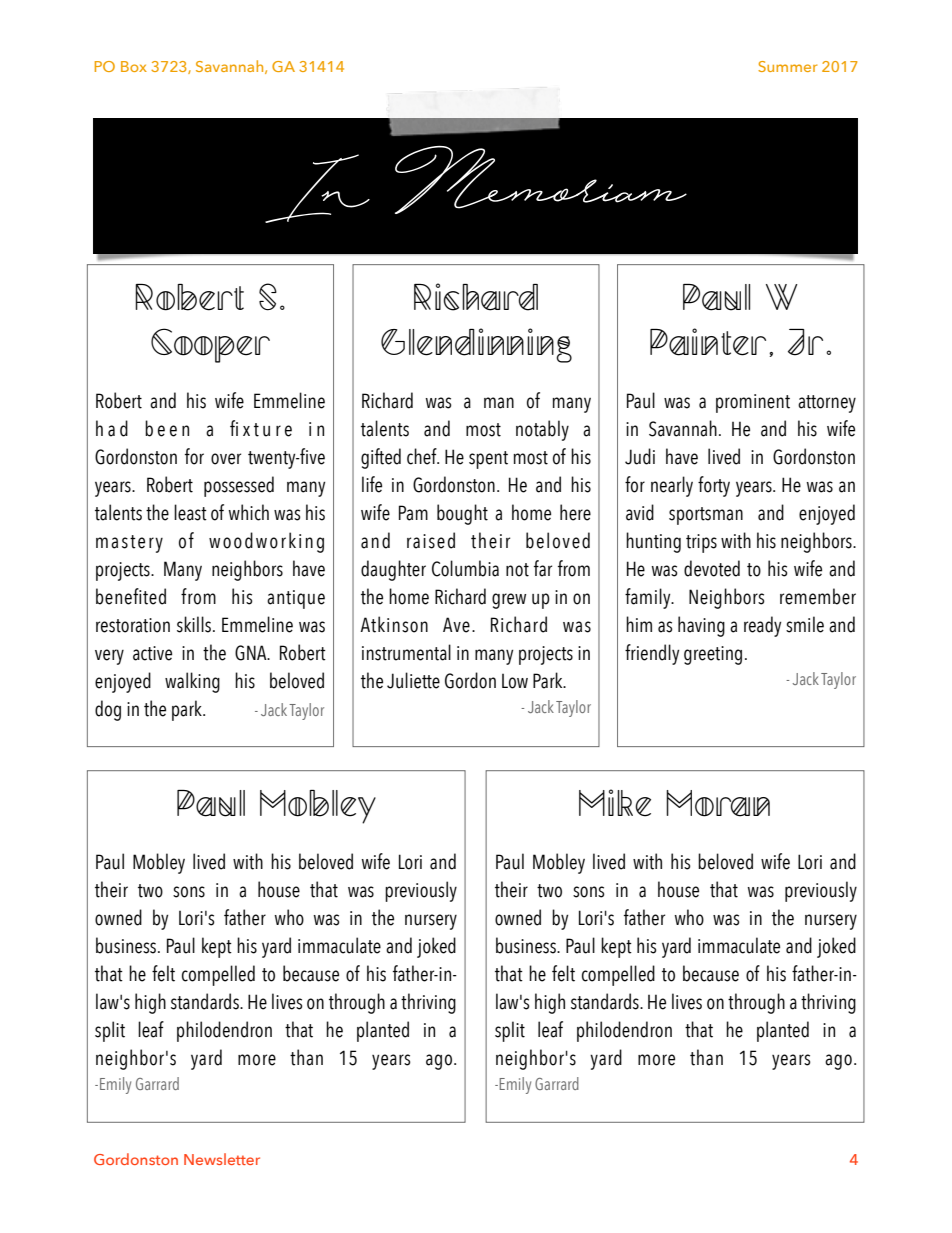  I want to click on Newsletter, so click(222, 1159).
